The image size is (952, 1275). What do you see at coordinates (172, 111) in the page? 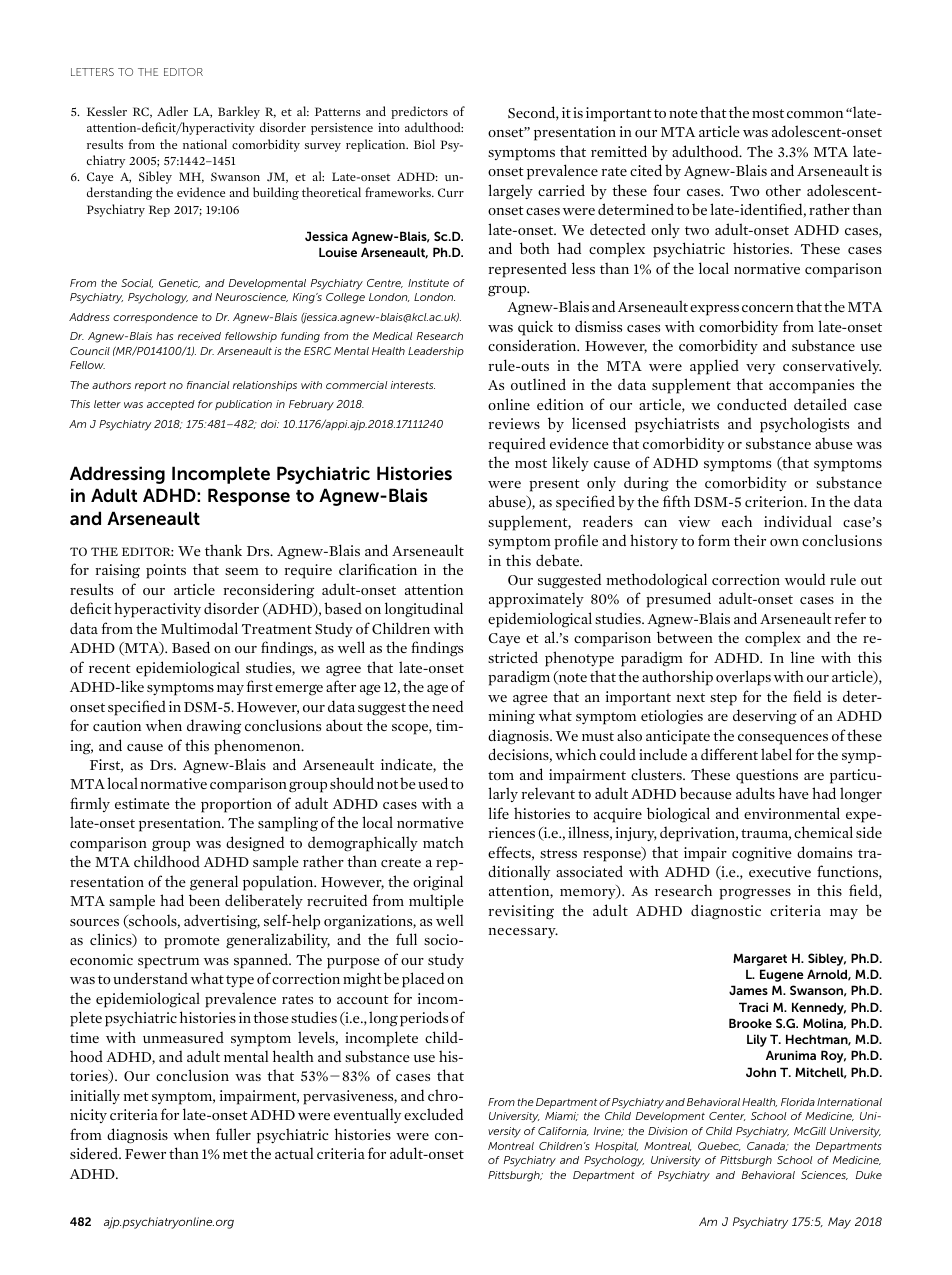
I see `Adler` at bounding box center [172, 111].
